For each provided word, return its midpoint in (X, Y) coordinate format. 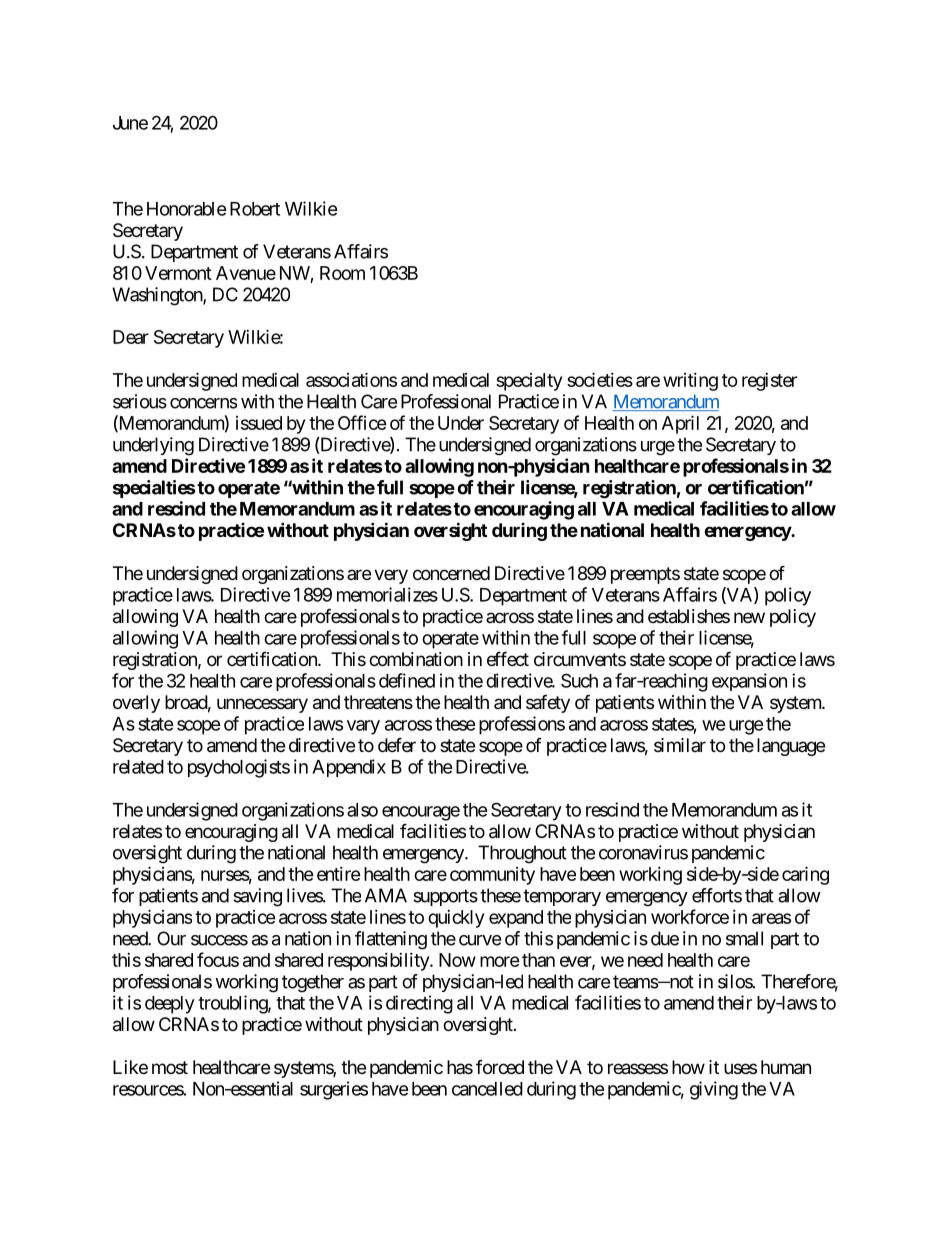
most (170, 1067)
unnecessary (262, 705)
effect (508, 658)
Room (342, 273)
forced (500, 1067)
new (749, 617)
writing (690, 382)
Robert (255, 209)
